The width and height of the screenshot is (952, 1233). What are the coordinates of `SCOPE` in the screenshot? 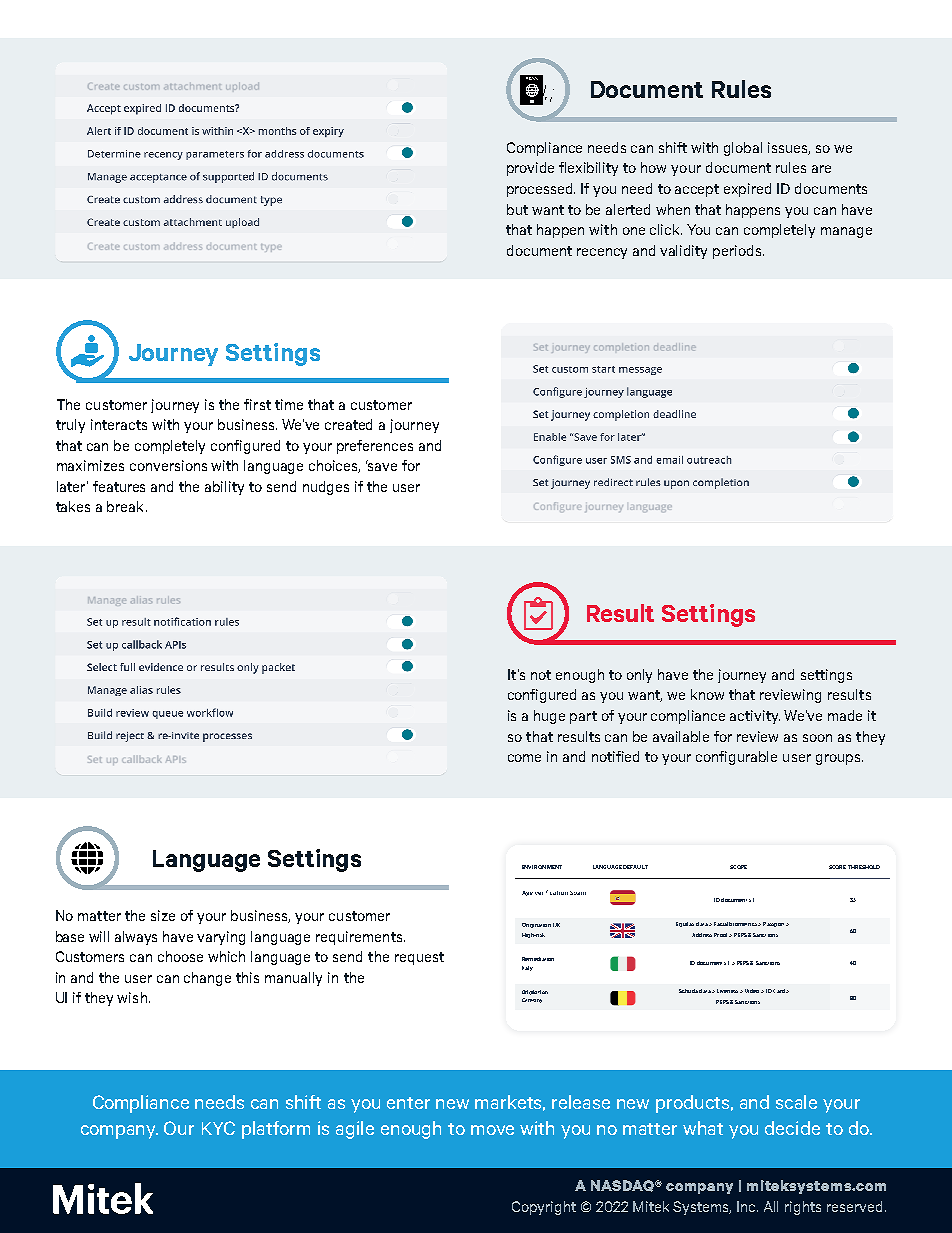 It's located at (738, 867).
